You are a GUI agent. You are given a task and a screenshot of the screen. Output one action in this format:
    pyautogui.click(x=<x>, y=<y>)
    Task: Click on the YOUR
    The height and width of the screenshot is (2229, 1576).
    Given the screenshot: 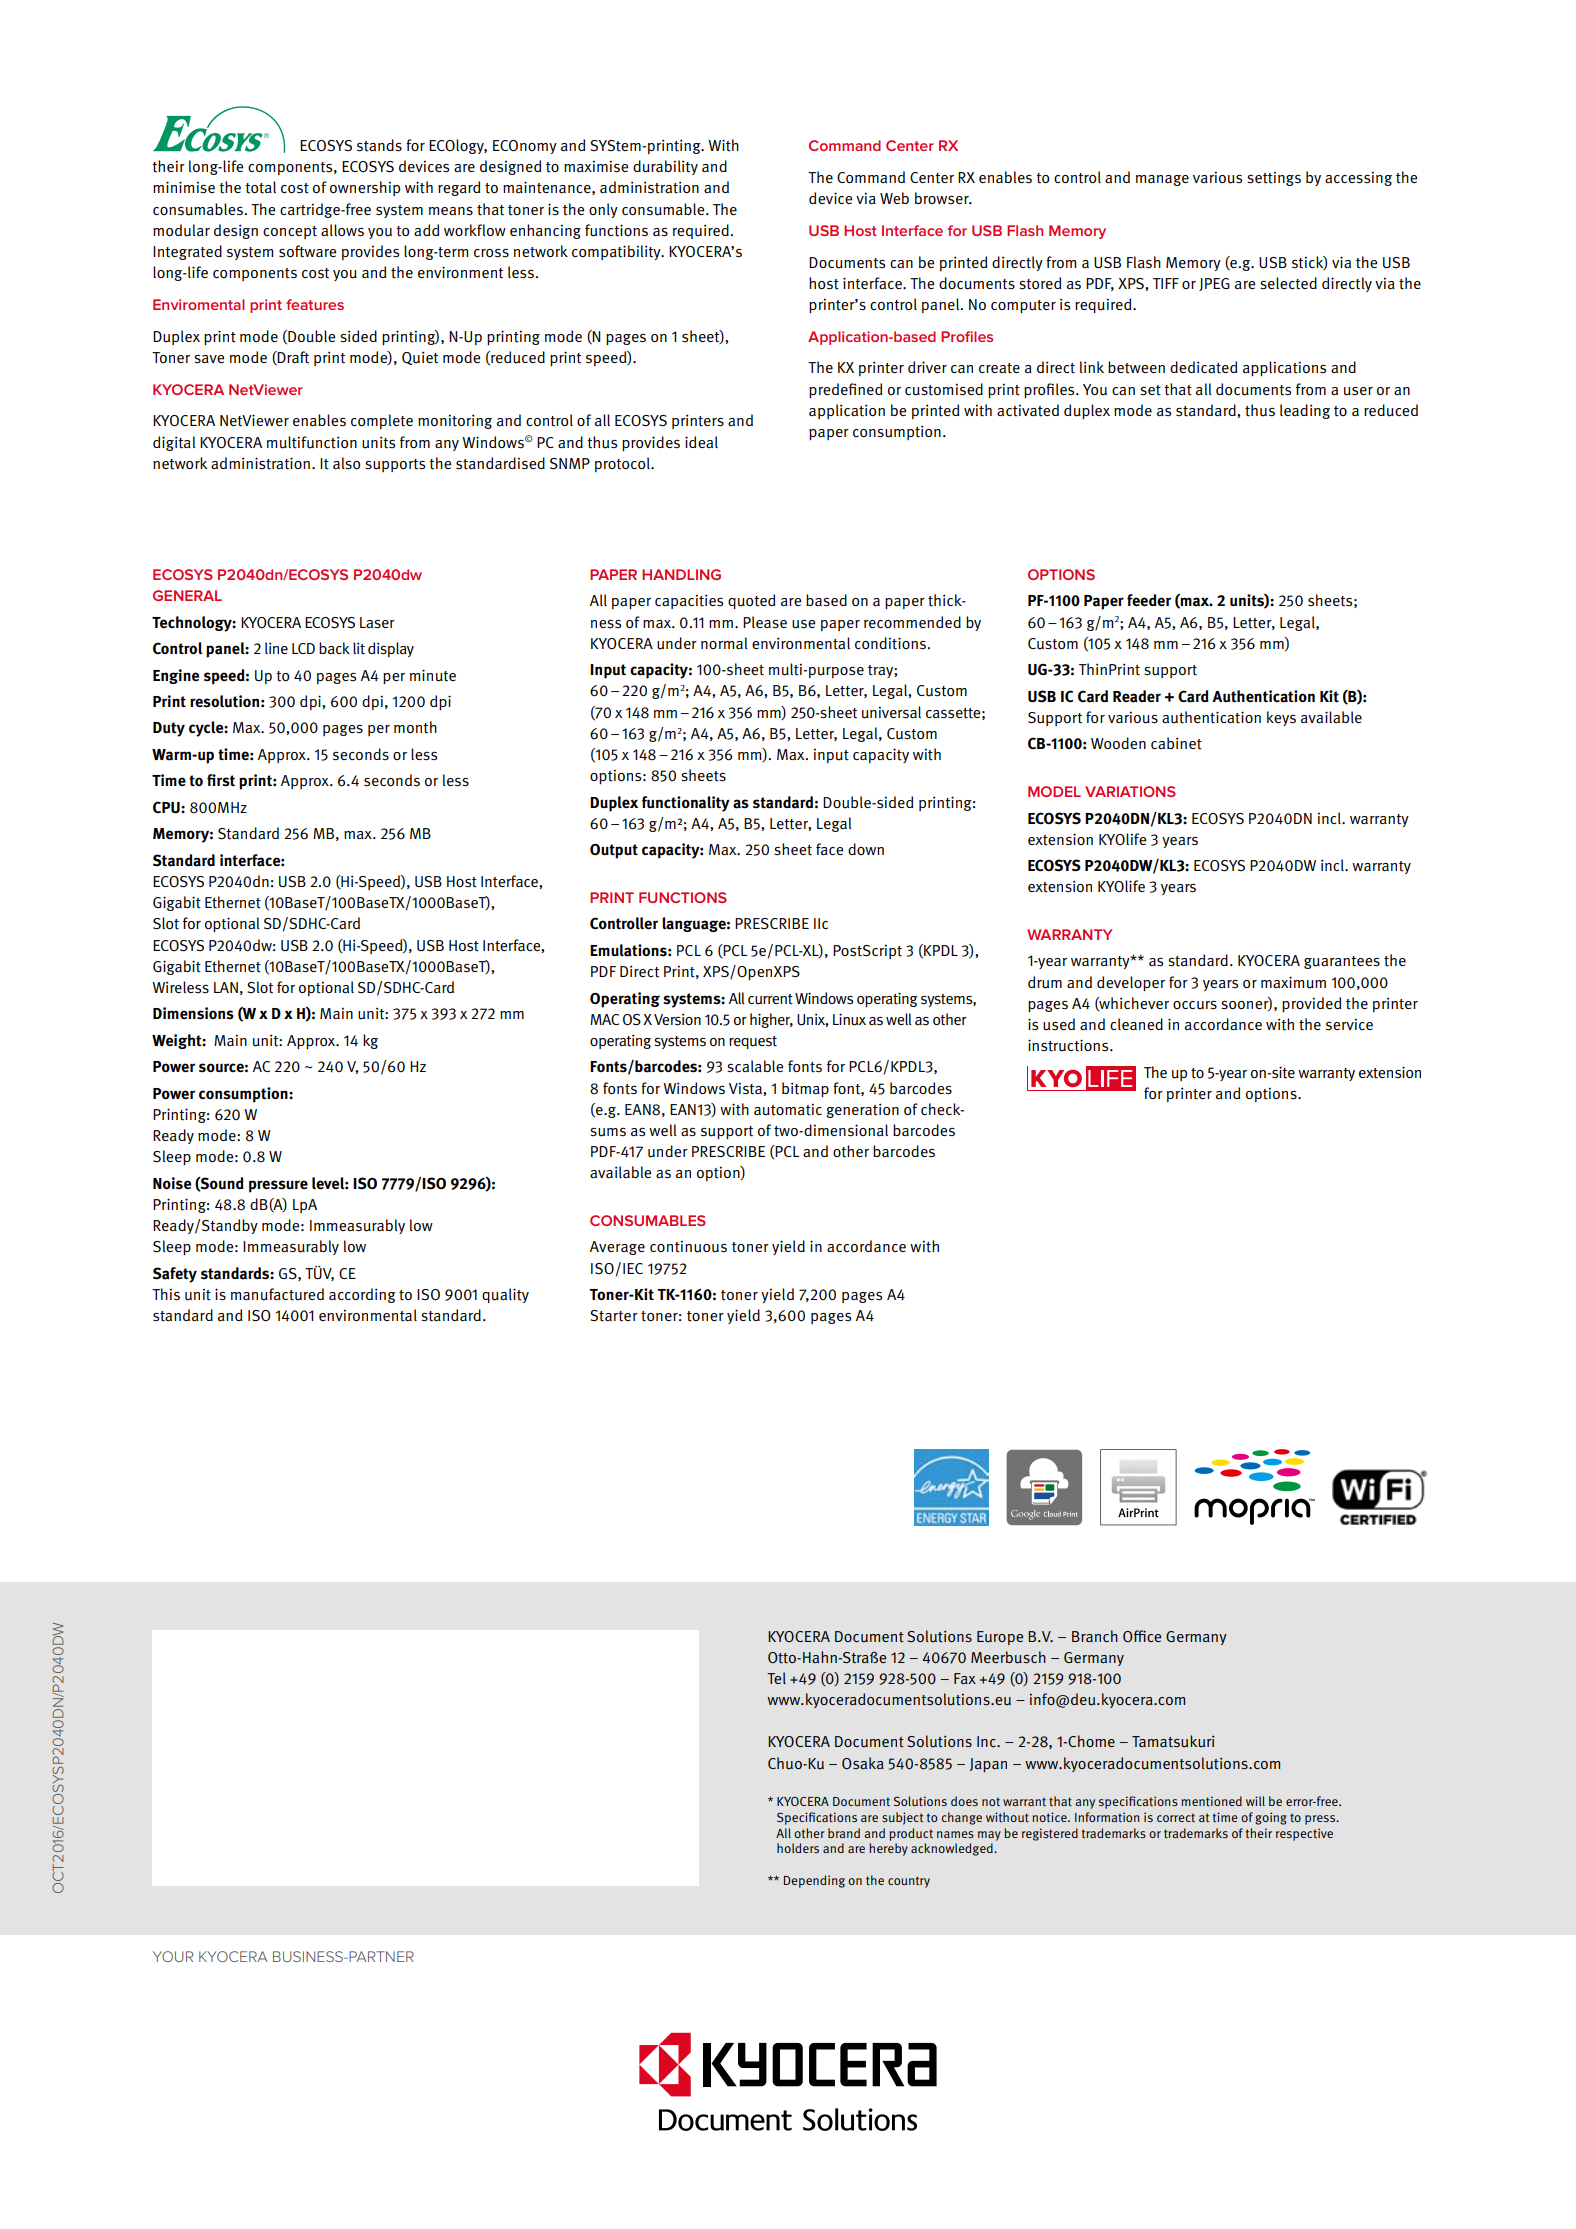 What is the action you would take?
    pyautogui.click(x=173, y=1956)
